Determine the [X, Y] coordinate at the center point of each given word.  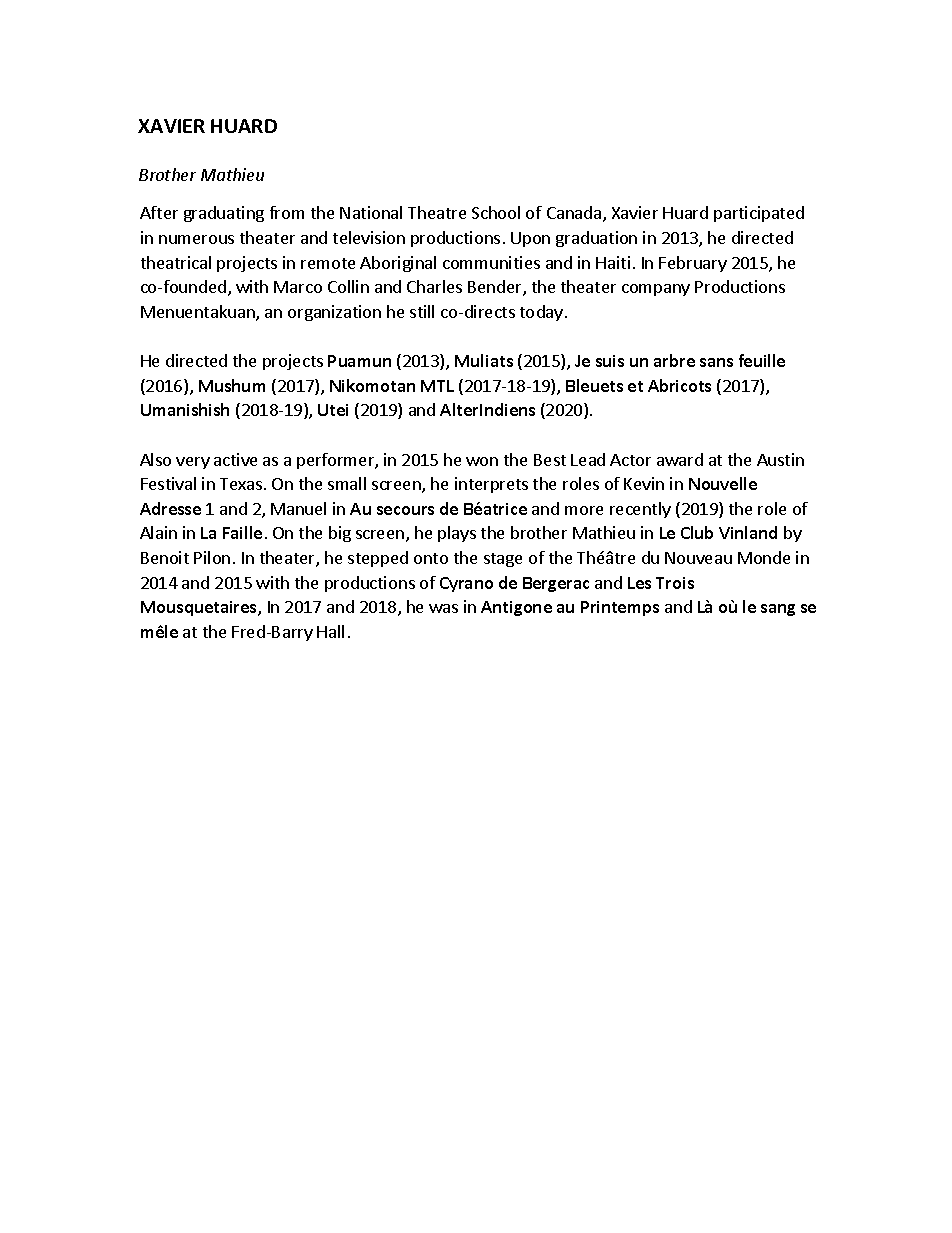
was [443, 608]
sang [778, 610]
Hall [330, 631]
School [496, 212]
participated [759, 214]
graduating [224, 214]
